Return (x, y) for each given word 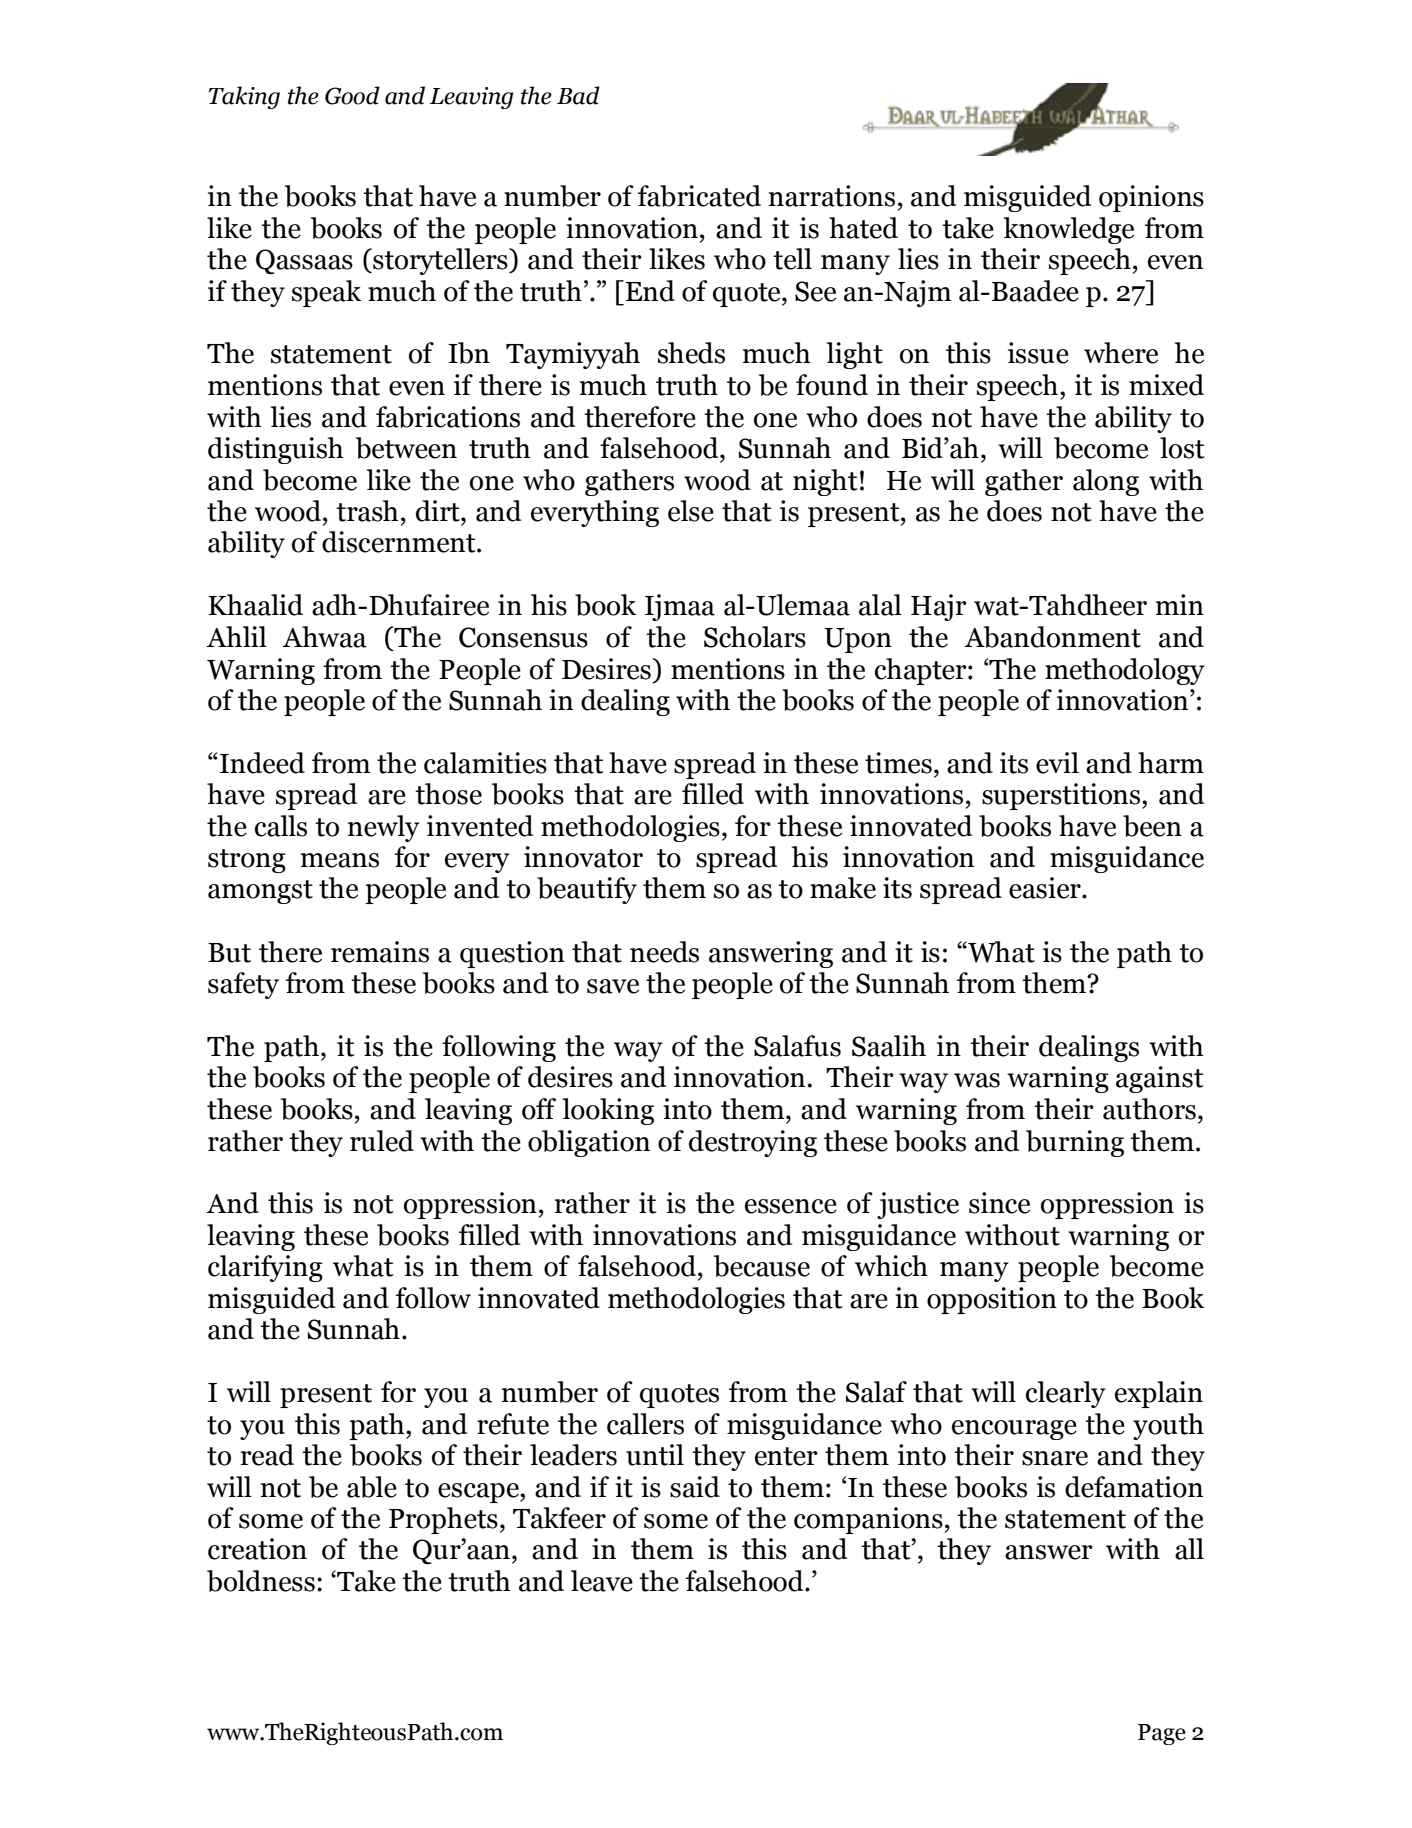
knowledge (1069, 230)
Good (352, 95)
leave (602, 1581)
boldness (261, 1581)
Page (1162, 1734)
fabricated (699, 196)
